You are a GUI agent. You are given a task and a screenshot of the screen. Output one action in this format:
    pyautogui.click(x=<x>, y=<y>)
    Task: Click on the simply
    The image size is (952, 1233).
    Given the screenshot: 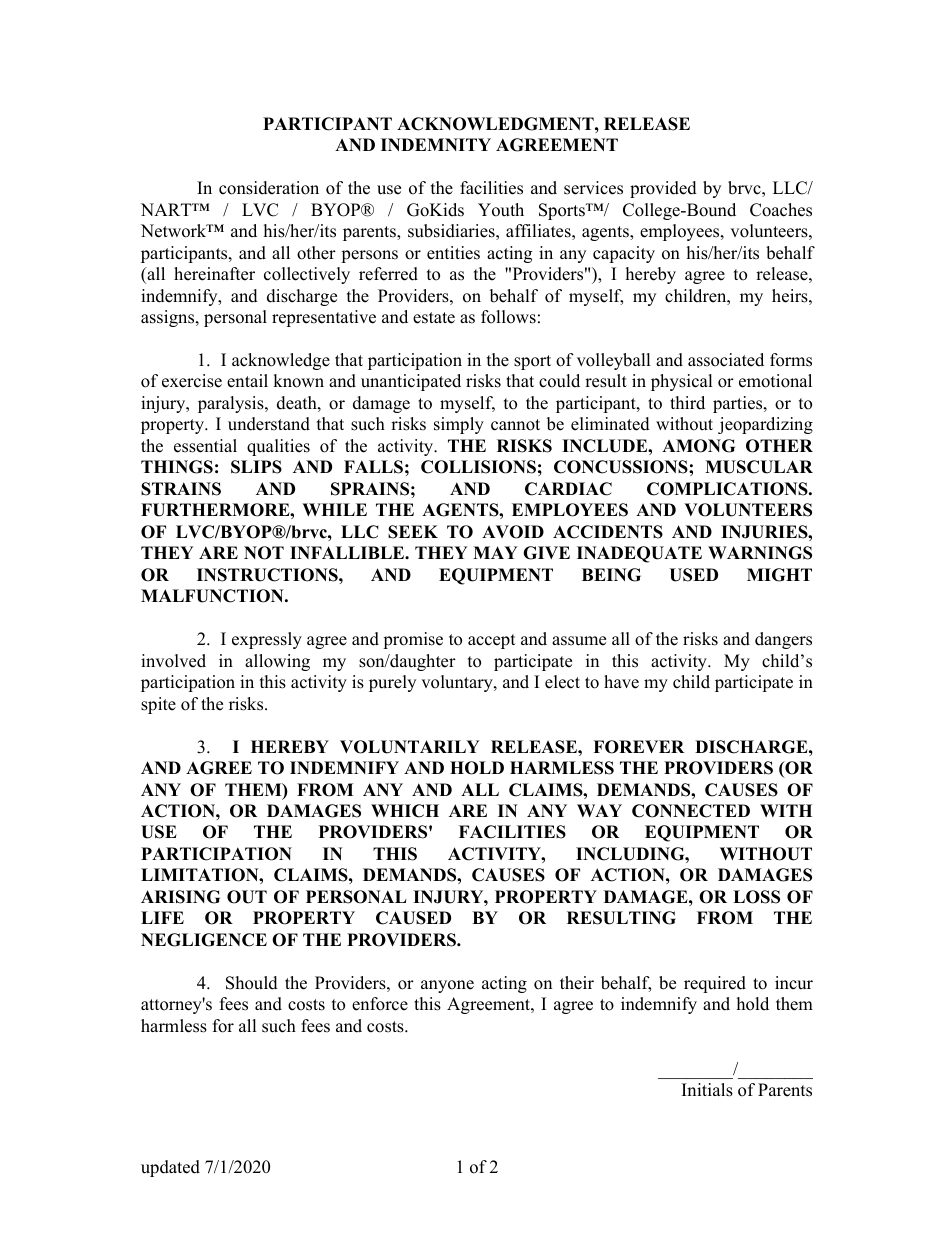 What is the action you would take?
    pyautogui.click(x=459, y=425)
